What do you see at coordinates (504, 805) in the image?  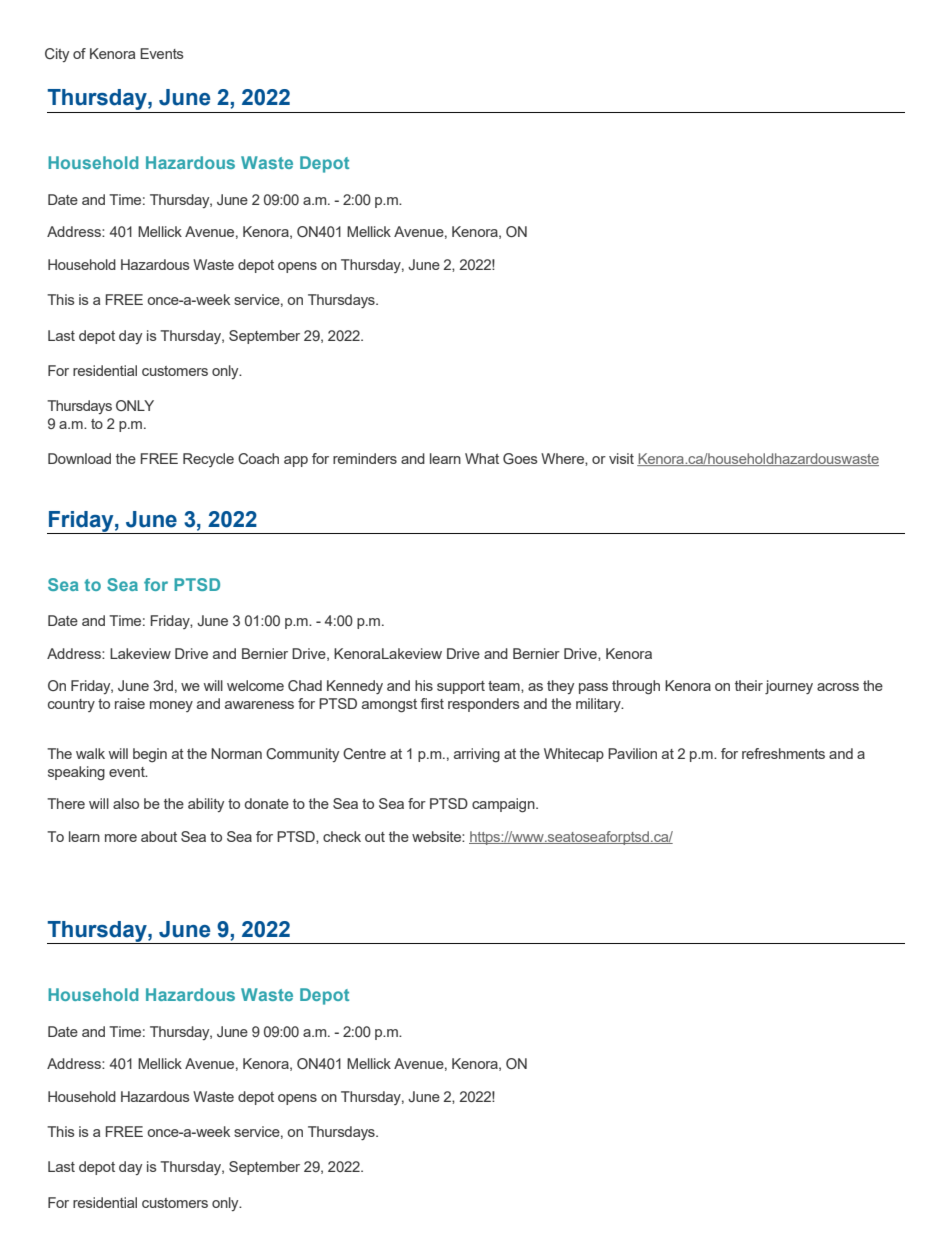 I see `campaign` at bounding box center [504, 805].
